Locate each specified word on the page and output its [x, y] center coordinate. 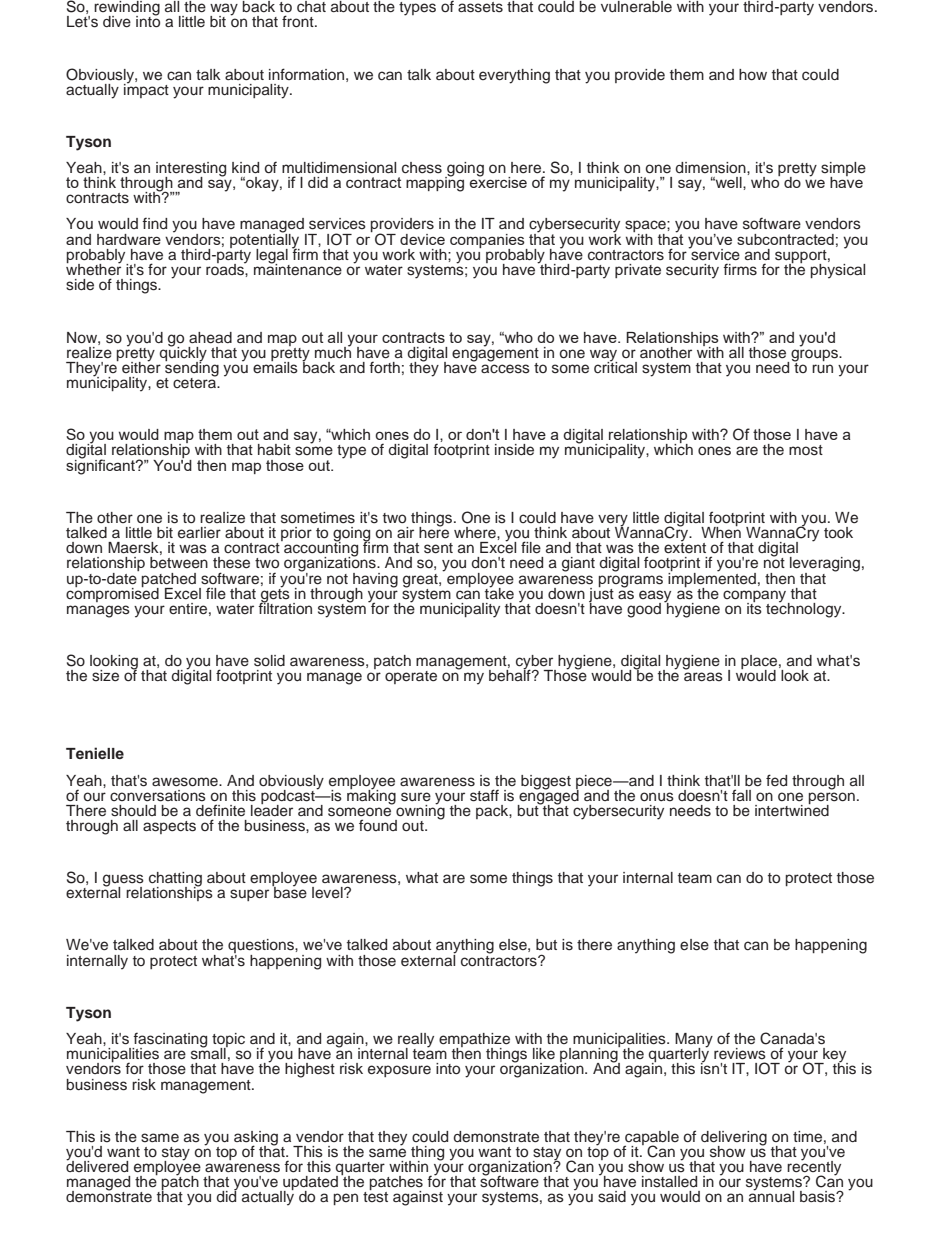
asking [256, 1139]
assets [480, 7]
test [375, 1197]
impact [146, 89]
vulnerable [636, 7]
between [179, 563]
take [499, 592]
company [756, 597]
